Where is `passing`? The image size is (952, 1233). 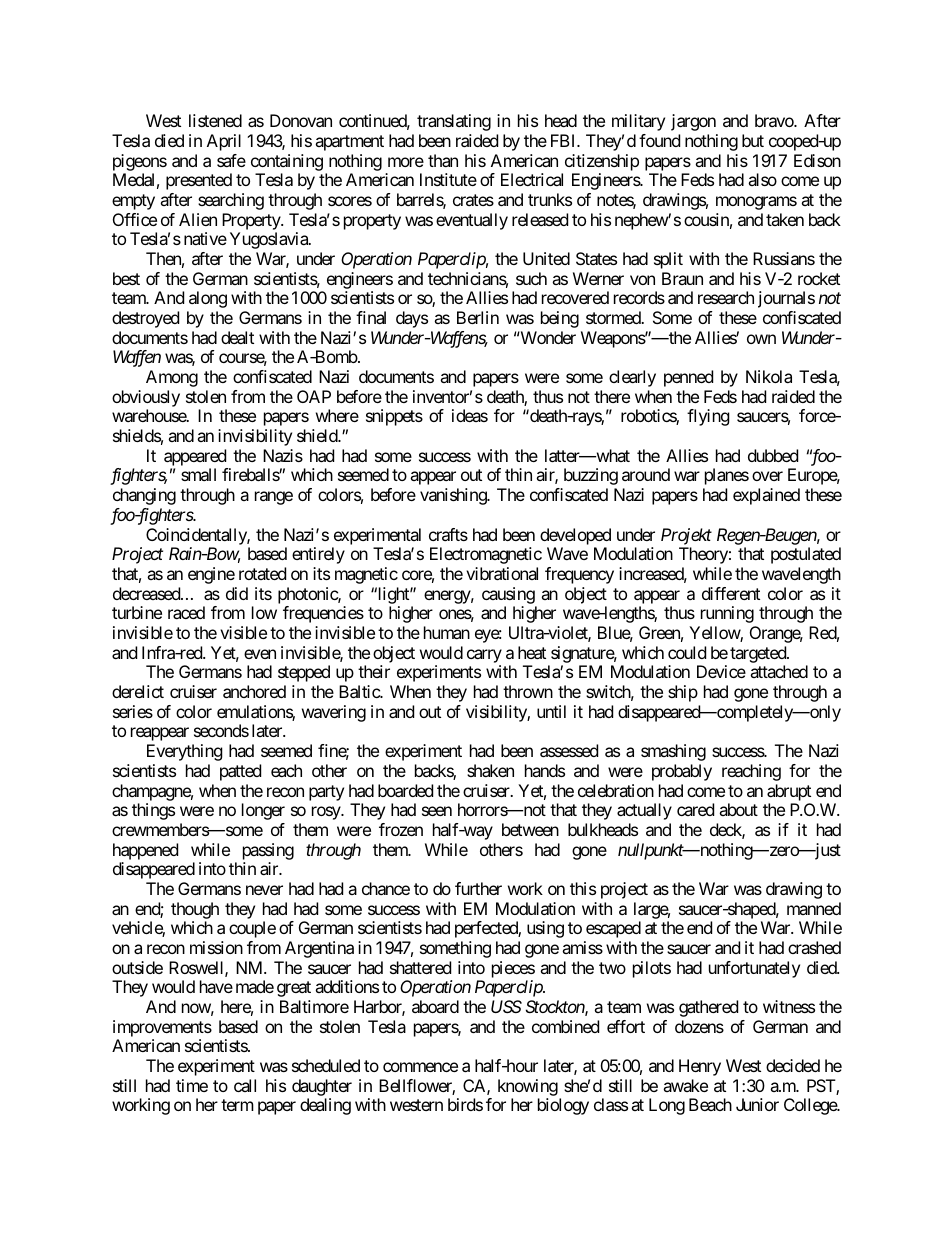 passing is located at coordinates (268, 851).
